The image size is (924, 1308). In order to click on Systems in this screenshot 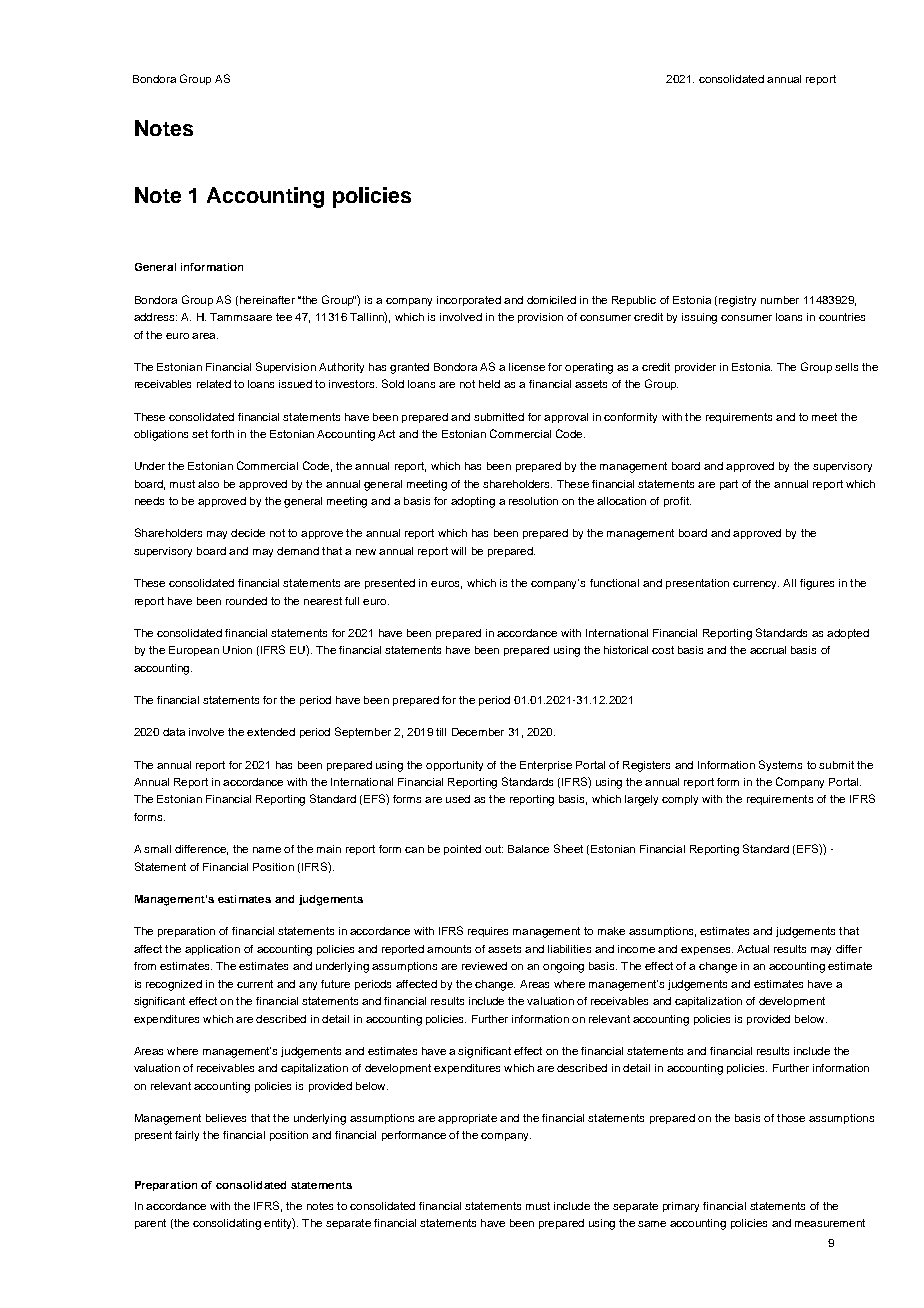, I will do `click(780, 765)`.
